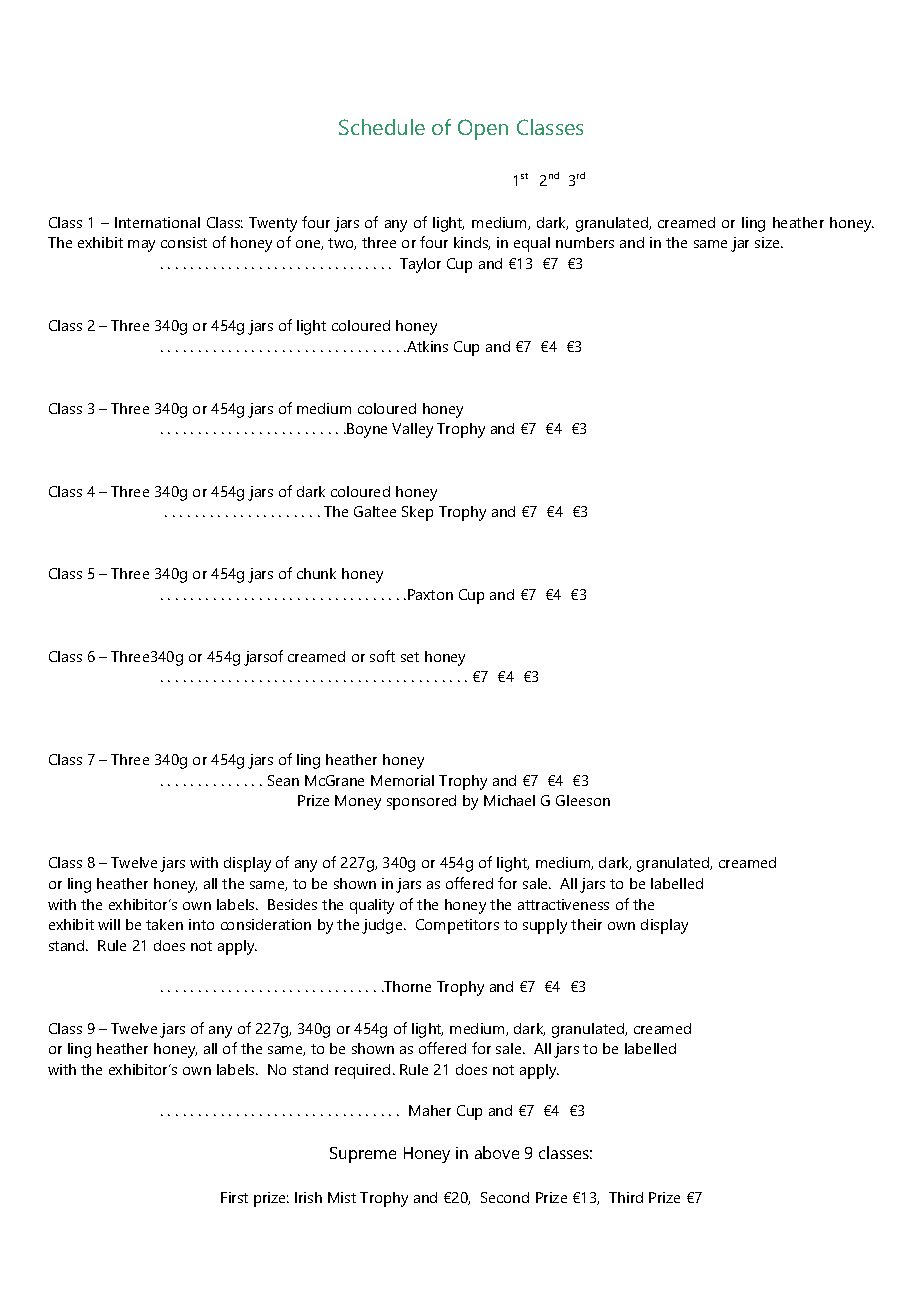  Describe the element at coordinates (234, 1197) in the screenshot. I see `First` at that location.
